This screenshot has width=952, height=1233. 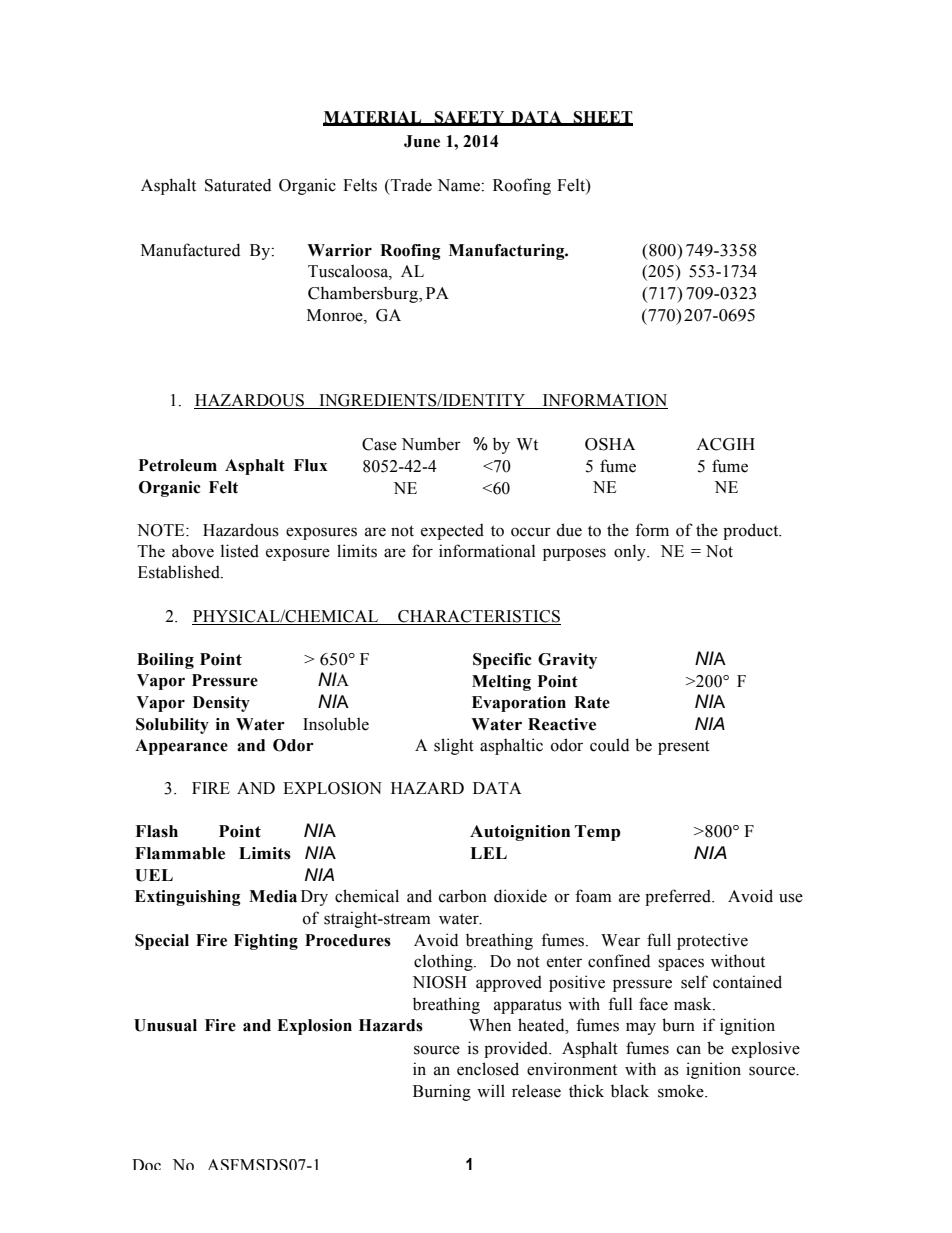 I want to click on Petroleum, so click(x=178, y=465).
